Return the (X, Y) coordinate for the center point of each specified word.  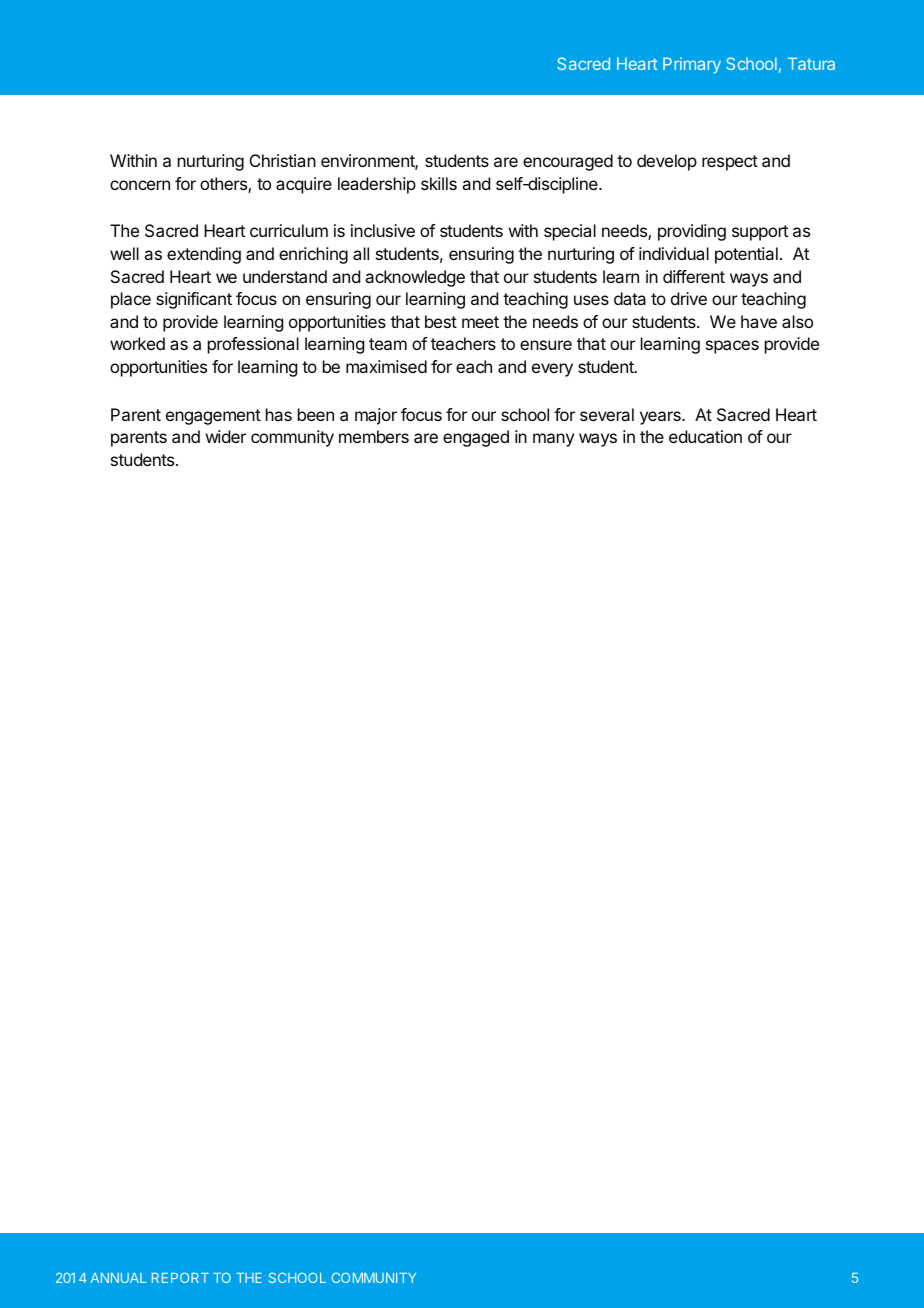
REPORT (180, 1278)
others (224, 185)
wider (226, 436)
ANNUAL (118, 1278)
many (553, 440)
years (661, 418)
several (607, 414)
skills (439, 183)
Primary (692, 65)
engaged (476, 438)
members (374, 436)
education (705, 436)
